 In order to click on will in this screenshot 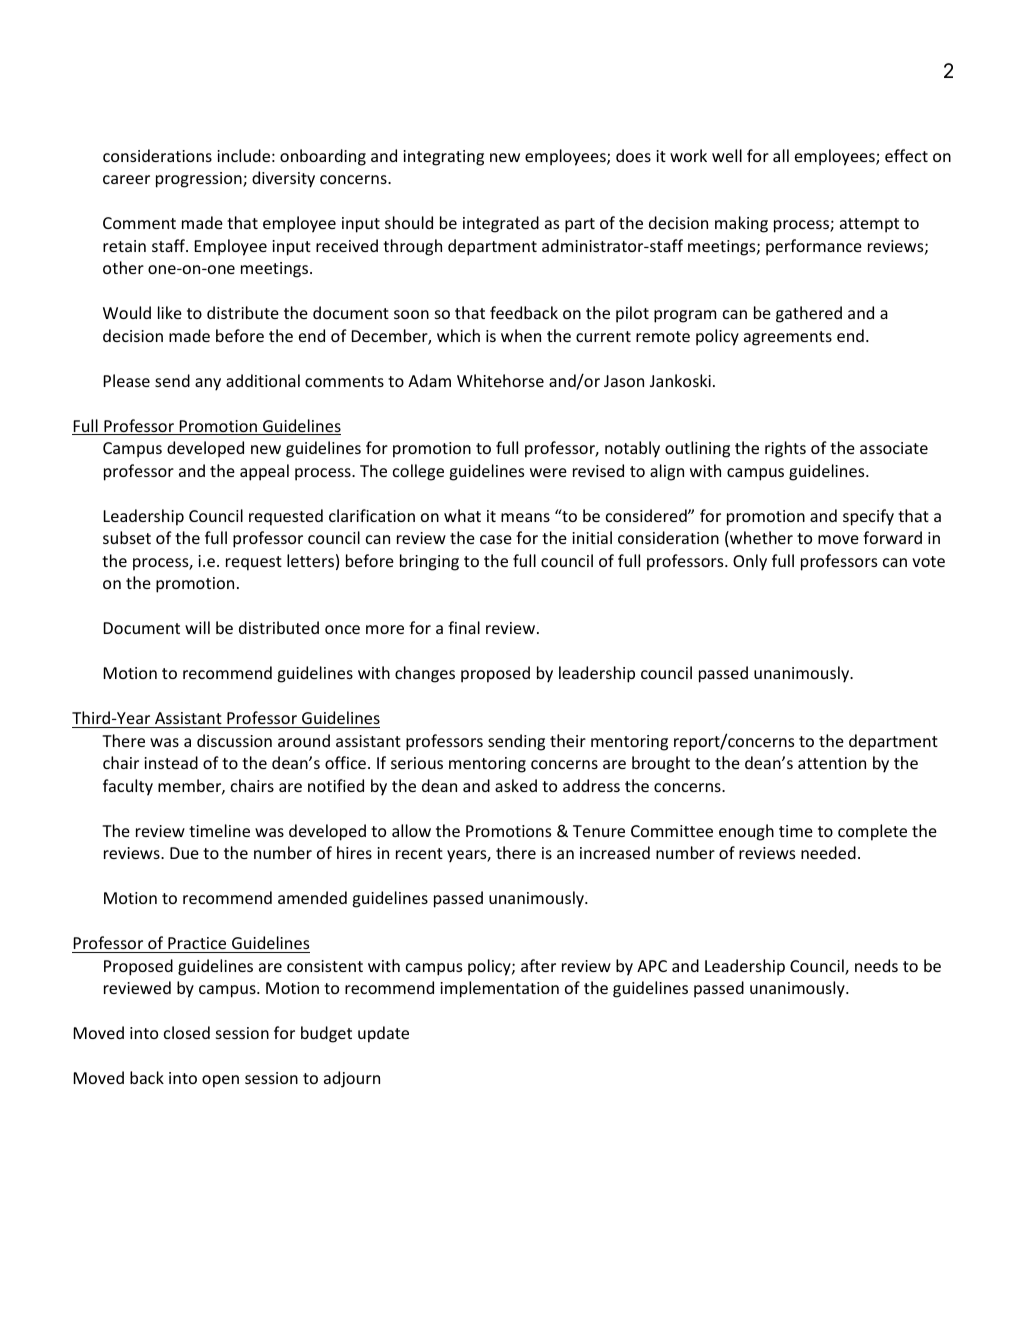, I will do `click(197, 627)`.
